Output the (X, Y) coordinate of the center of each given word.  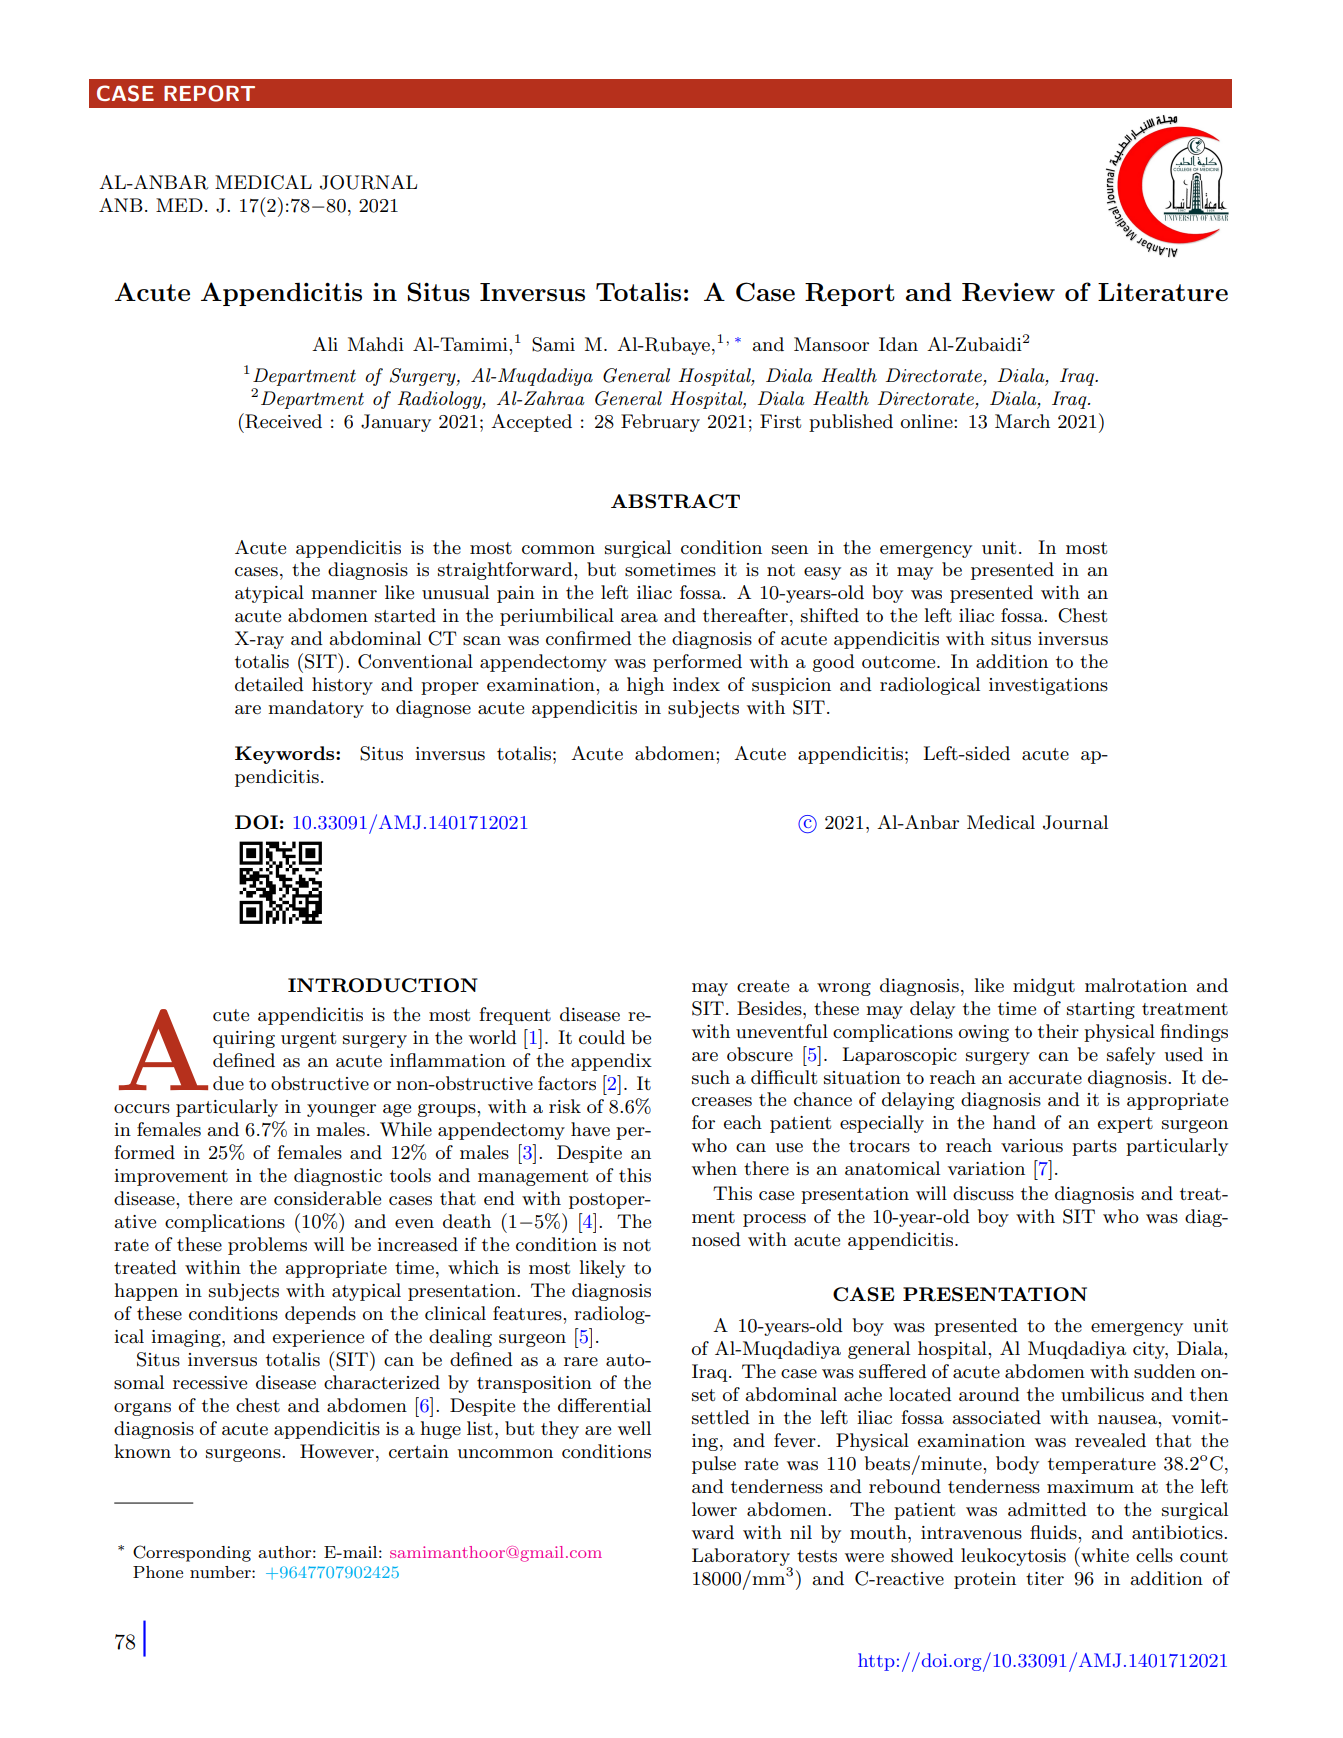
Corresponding (192, 1553)
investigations (1048, 686)
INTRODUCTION (383, 985)
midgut (1044, 987)
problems (267, 1246)
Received (282, 421)
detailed (269, 684)
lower (714, 1509)
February (660, 423)
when (714, 1168)
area (639, 618)
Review (1008, 292)
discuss (983, 1193)
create (763, 986)
